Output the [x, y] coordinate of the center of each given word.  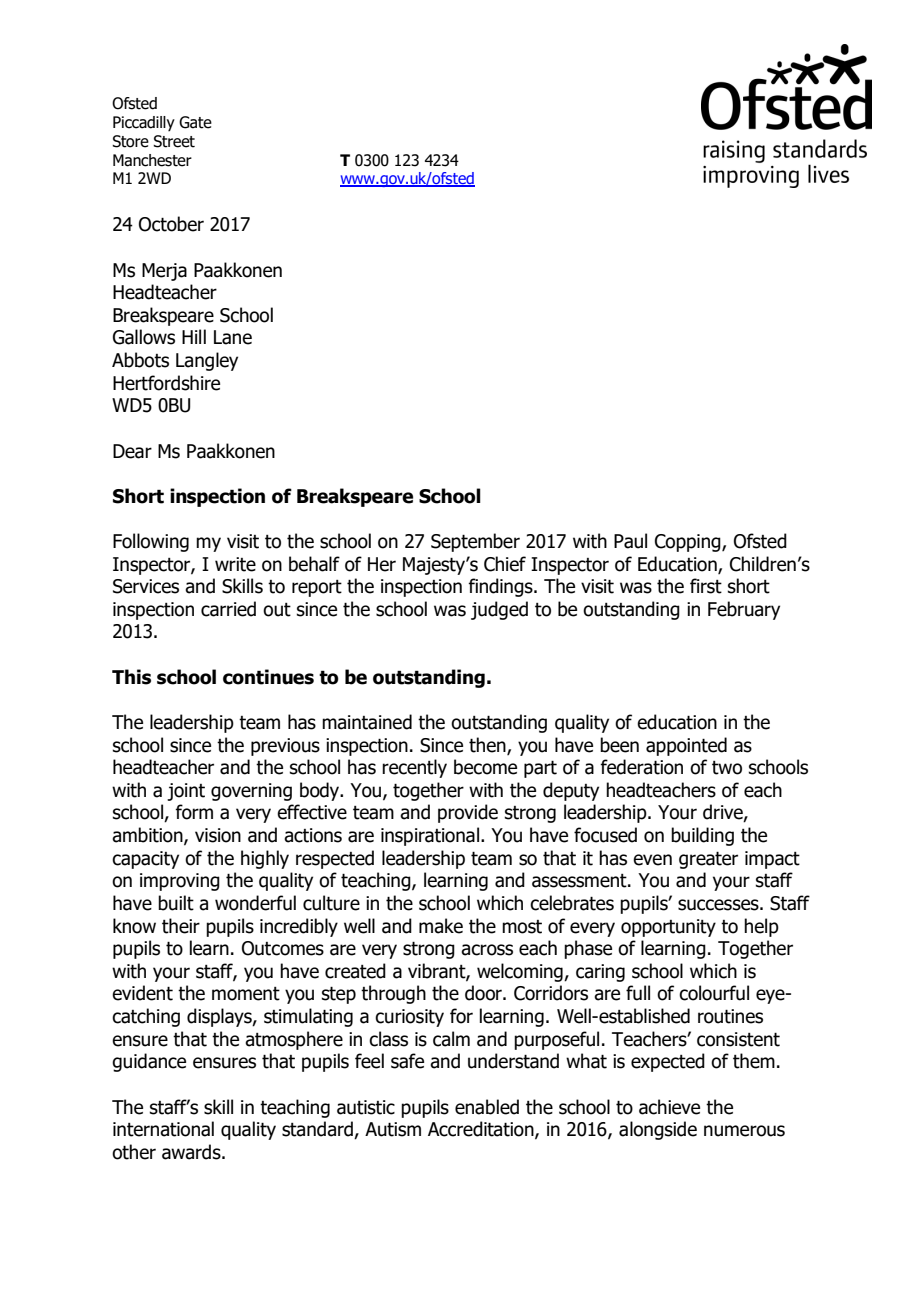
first [706, 586]
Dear [132, 451]
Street [174, 141]
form [194, 812]
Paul [630, 541]
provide [468, 813]
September [475, 542]
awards [192, 1152]
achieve [669, 1107]
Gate [195, 122]
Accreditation [482, 1130]
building [702, 836]
